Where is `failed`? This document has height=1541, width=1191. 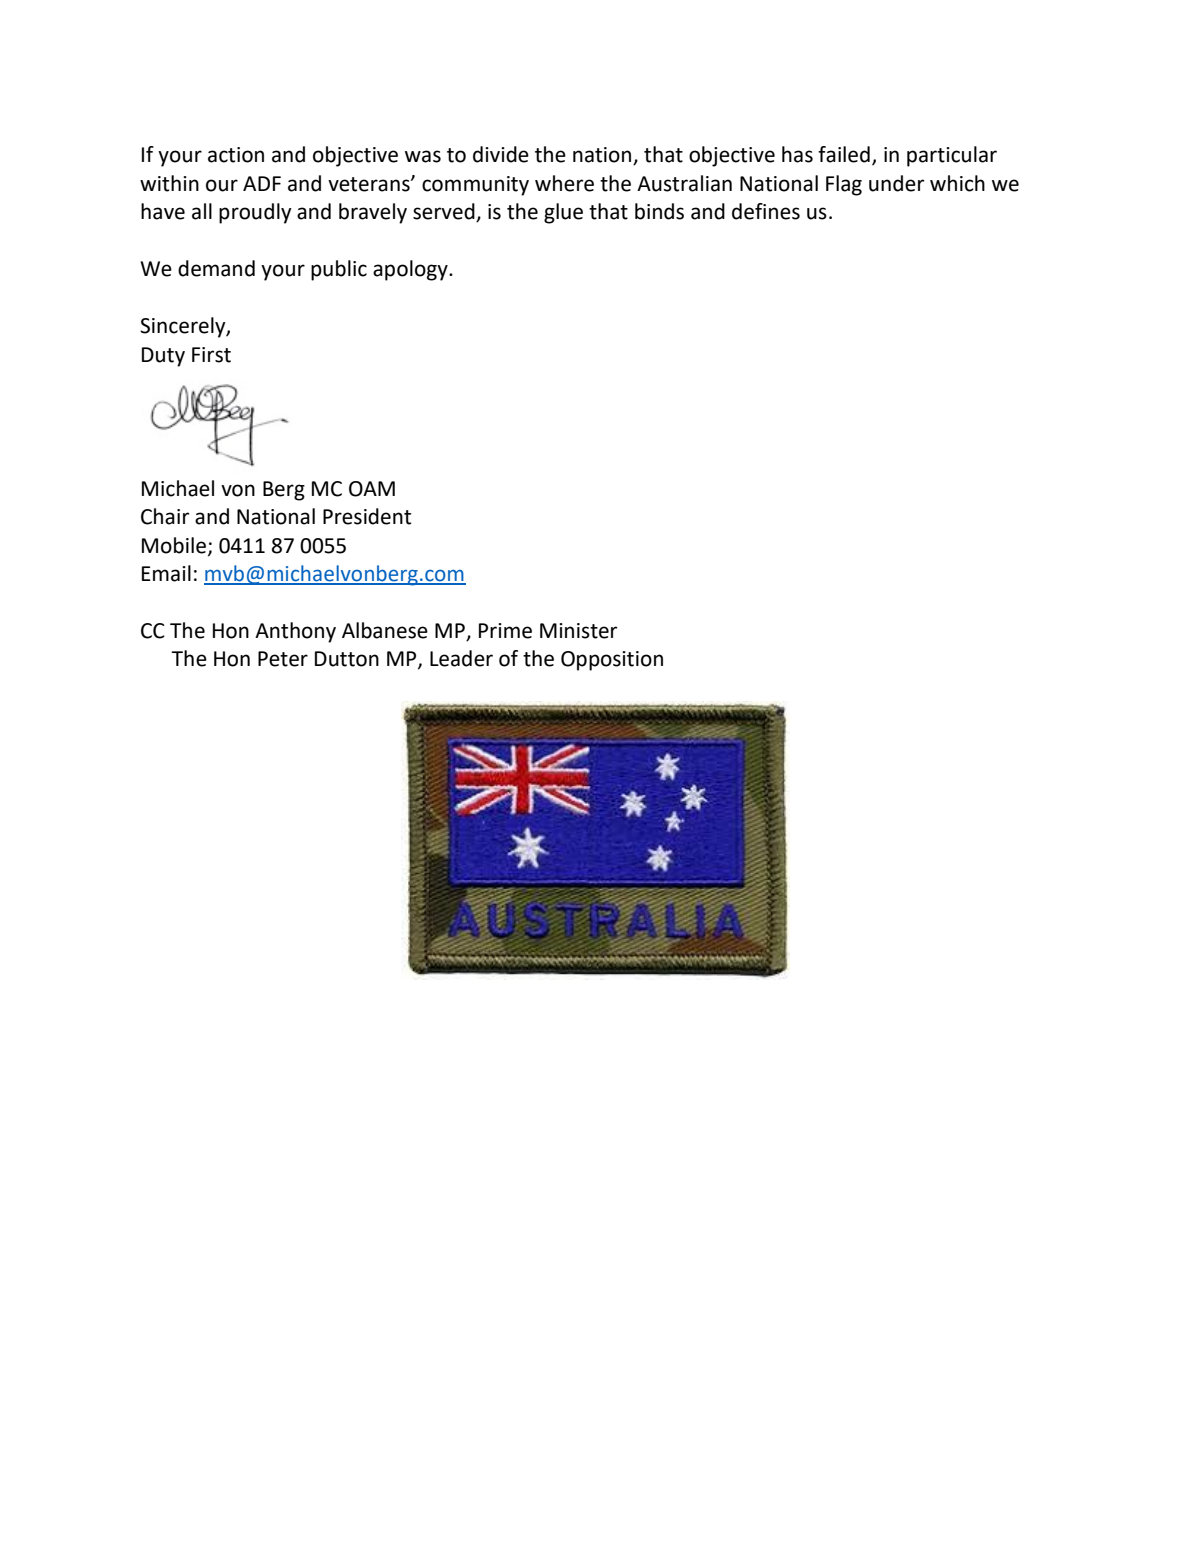
failed is located at coordinates (844, 154).
